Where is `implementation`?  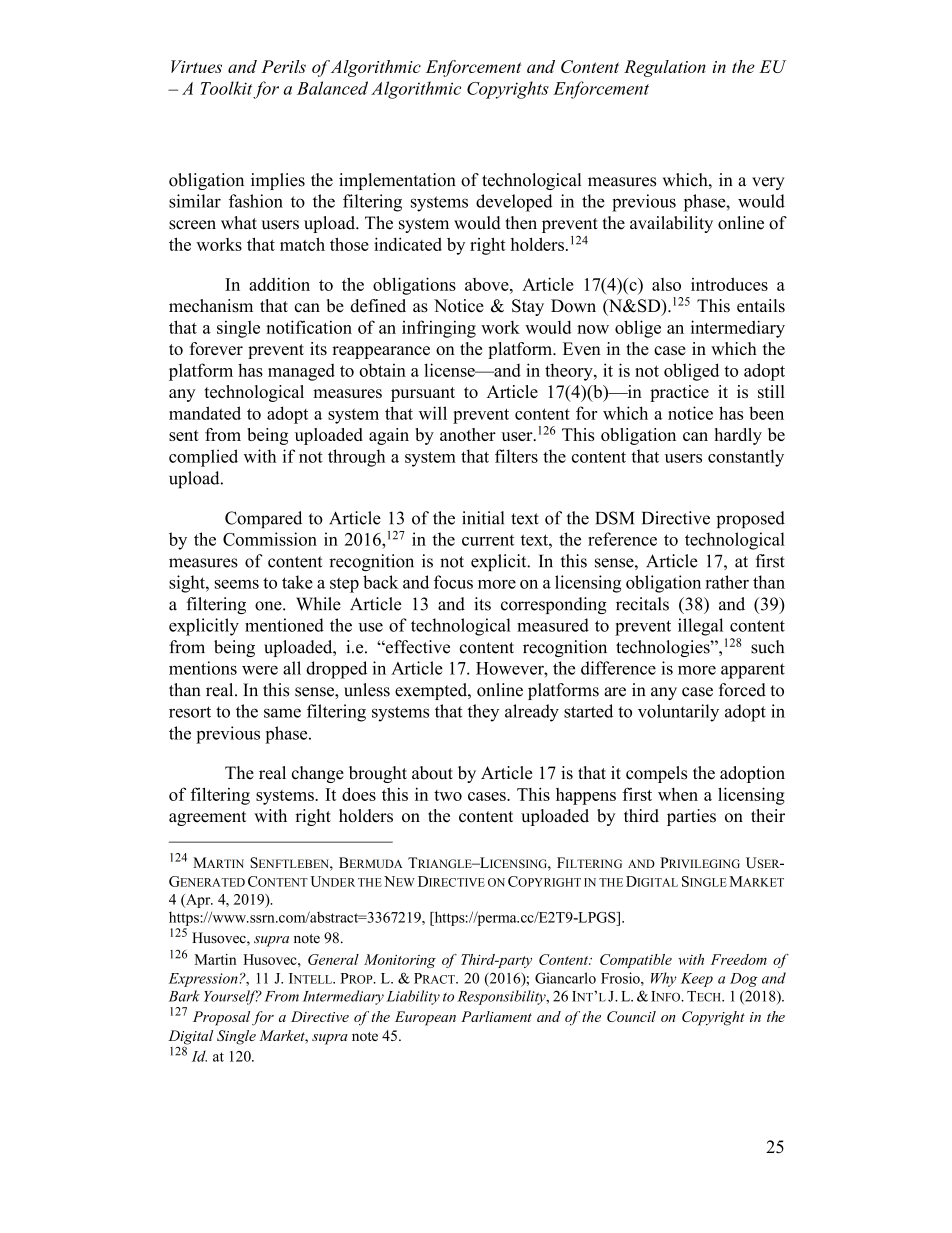 implementation is located at coordinates (397, 181).
